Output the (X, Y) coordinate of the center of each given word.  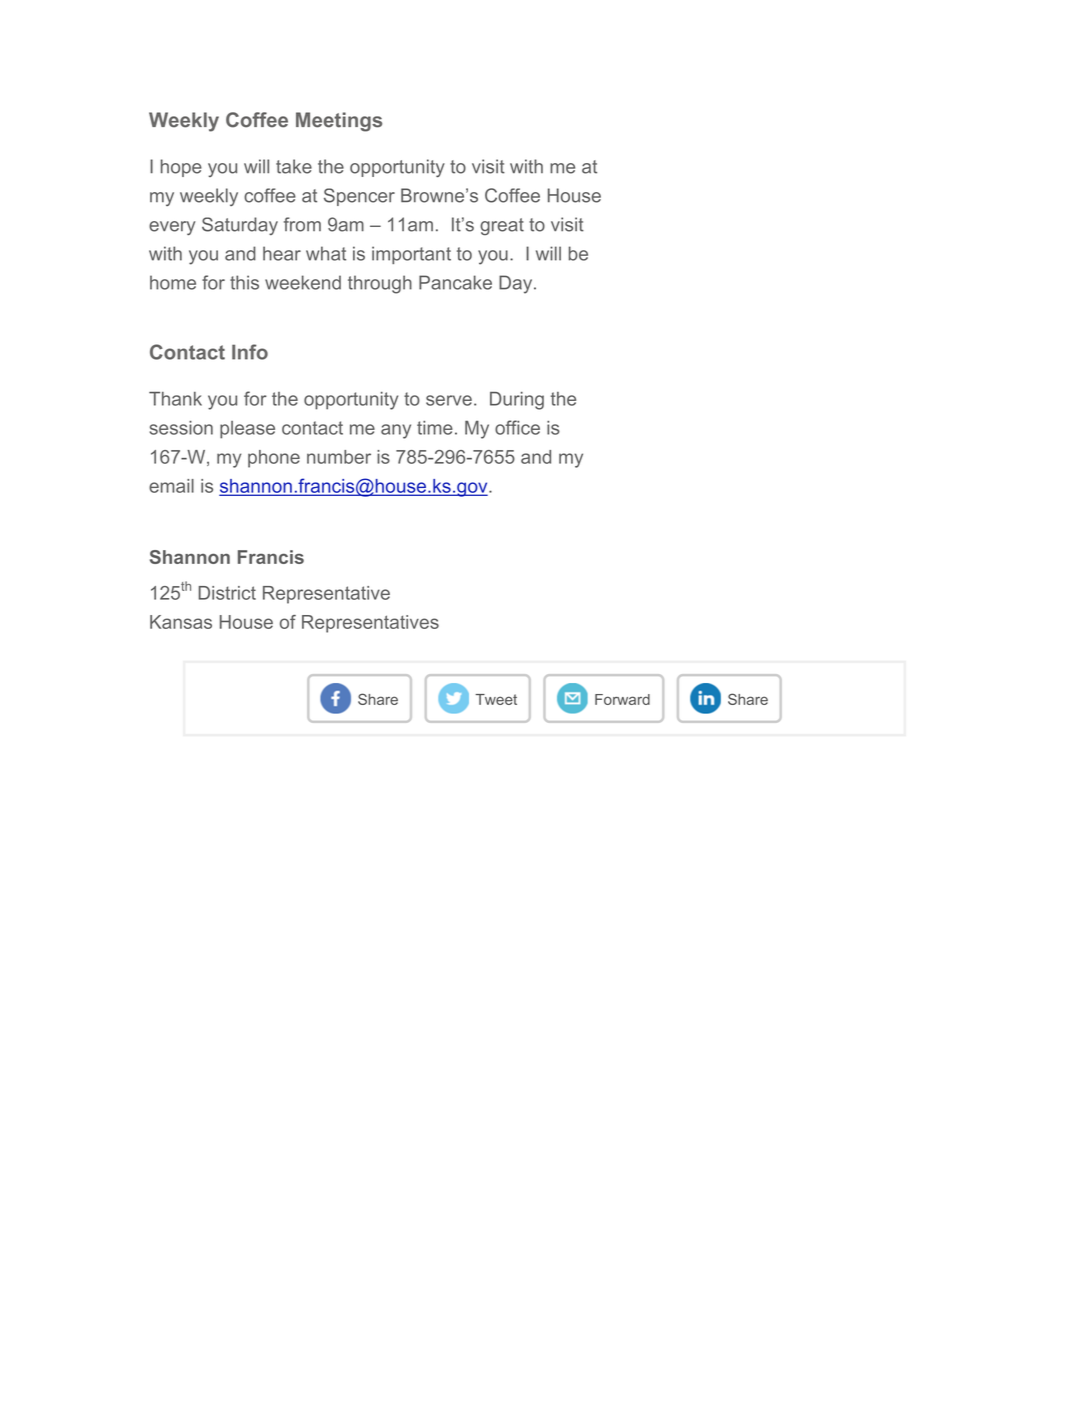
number (339, 457)
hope (181, 168)
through (380, 284)
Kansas (181, 622)
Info (250, 352)
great (502, 226)
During (517, 401)
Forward (622, 699)
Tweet (496, 699)
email (171, 486)
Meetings (339, 122)
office (517, 427)
